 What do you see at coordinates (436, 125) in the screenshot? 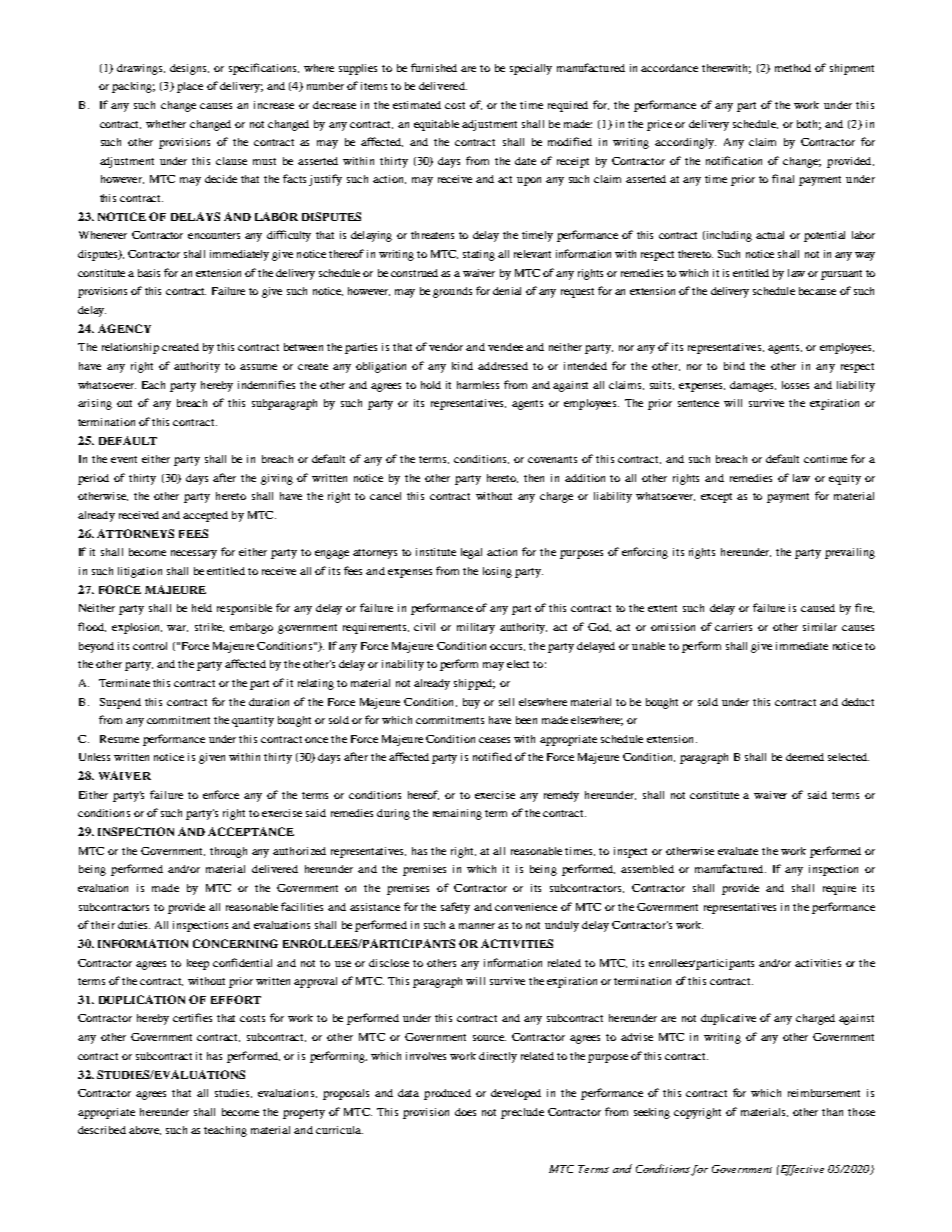
I see `equitable` at bounding box center [436, 125].
